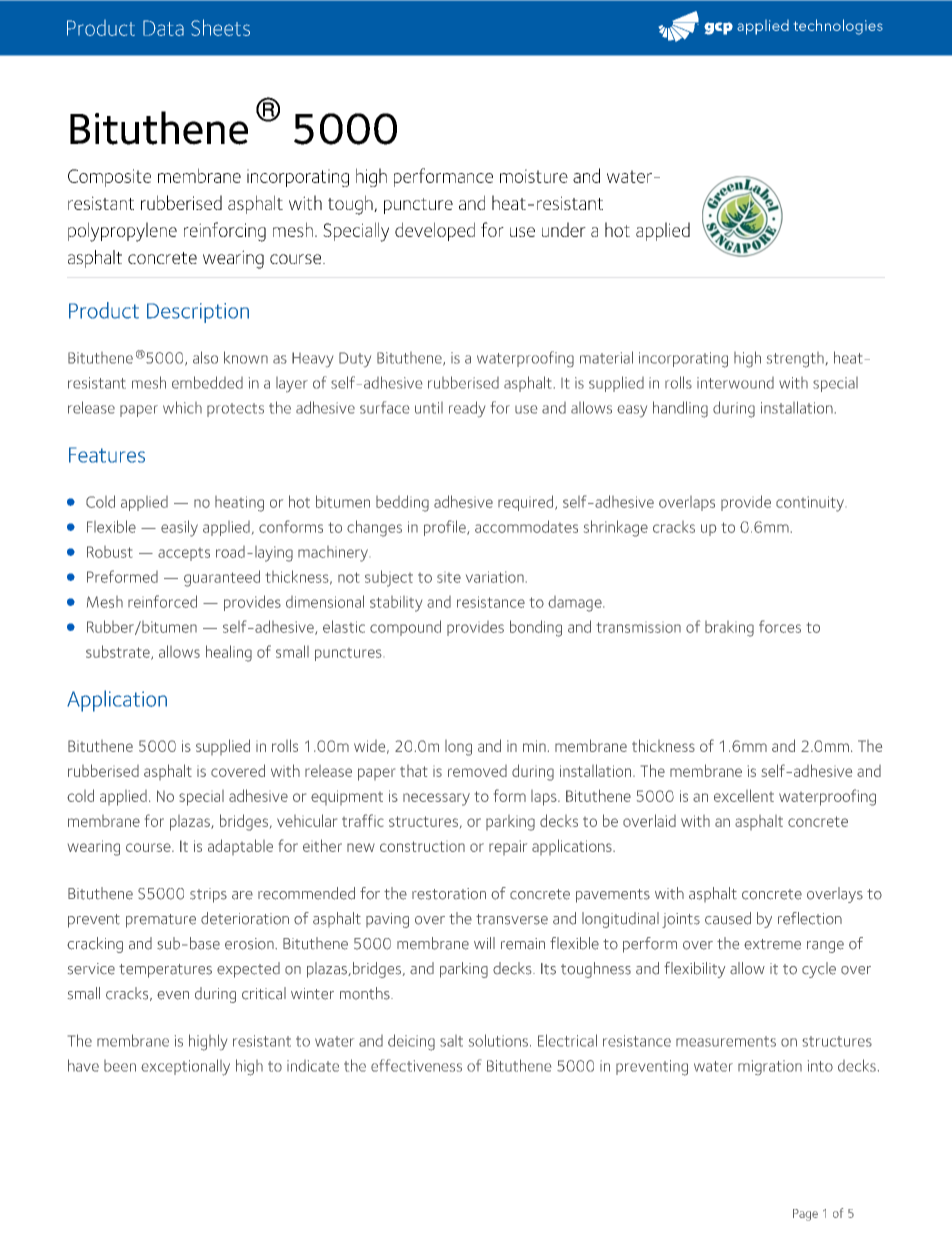 This screenshot has width=952, height=1233. What do you see at coordinates (729, 629) in the screenshot?
I see `braking` at bounding box center [729, 629].
